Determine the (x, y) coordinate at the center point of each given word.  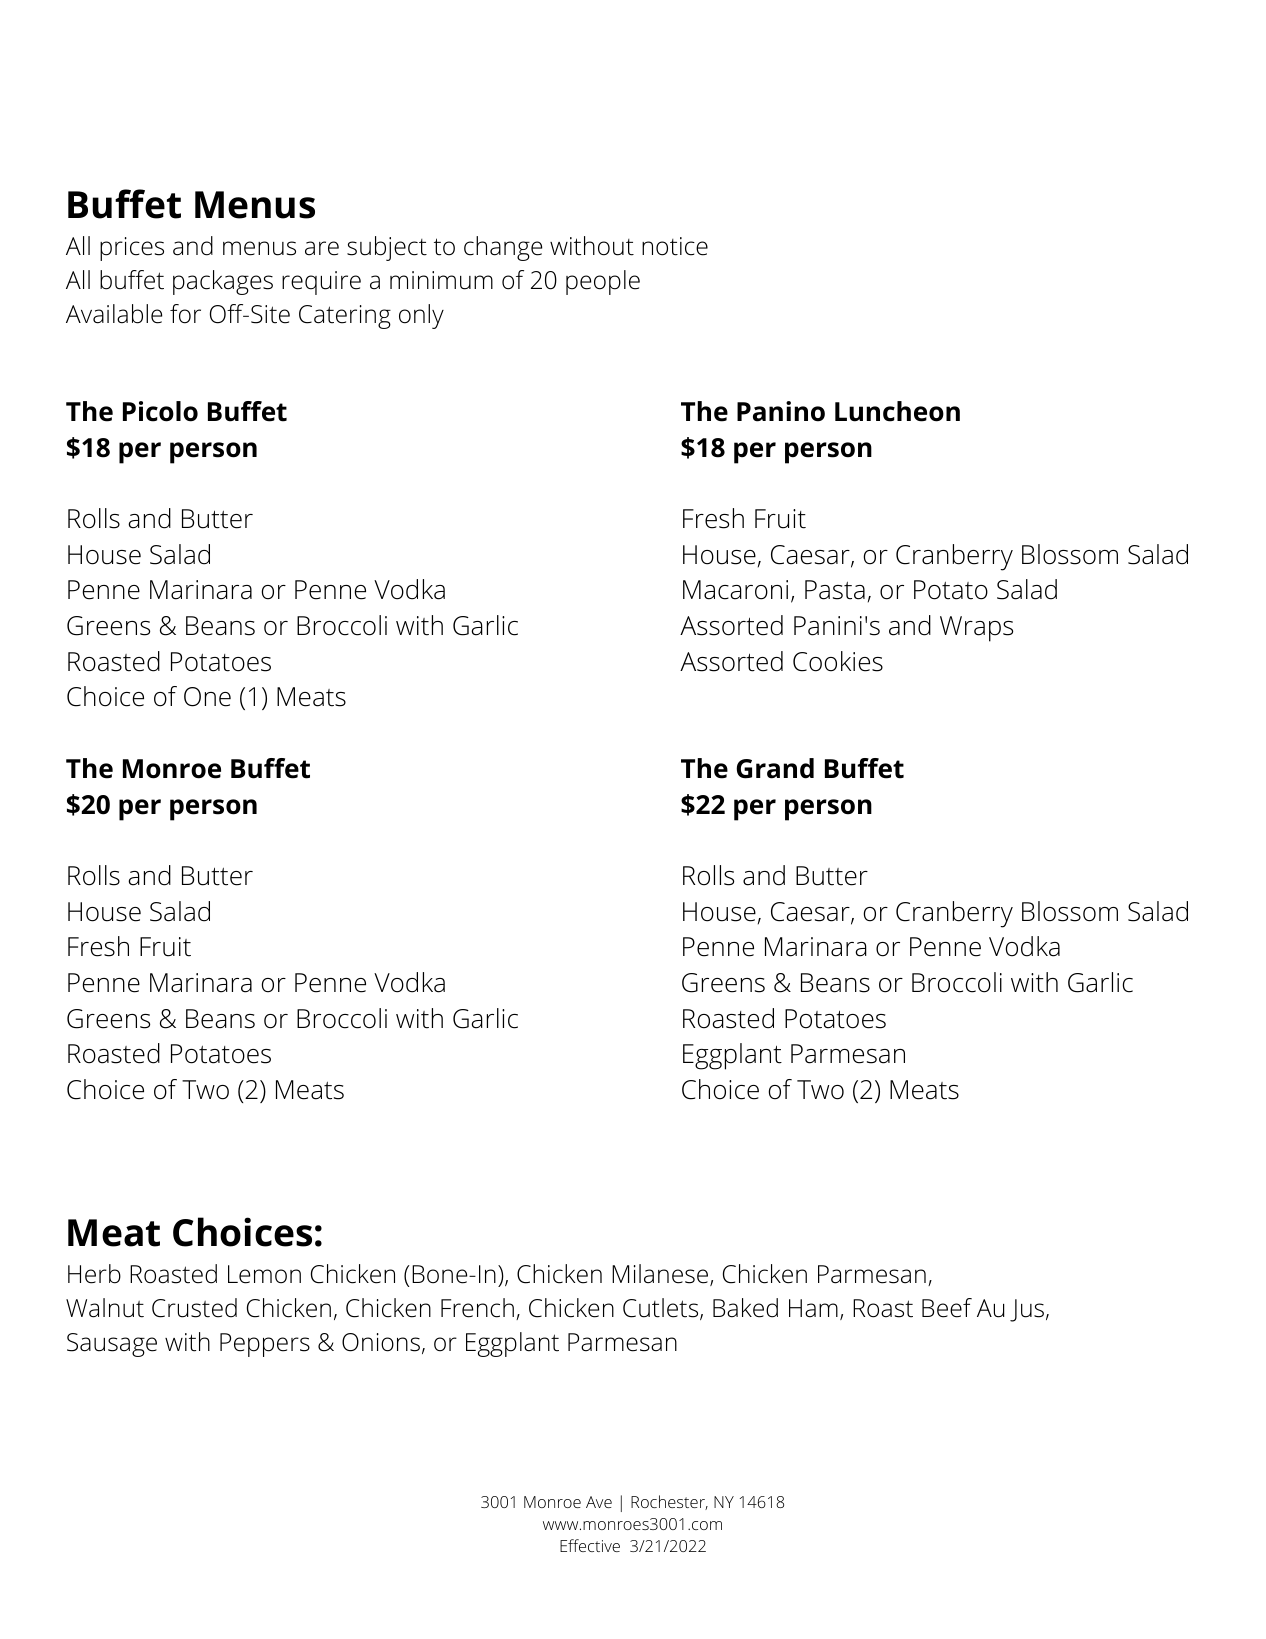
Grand (775, 768)
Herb (94, 1274)
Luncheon (897, 411)
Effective (590, 1545)
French (477, 1308)
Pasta (835, 590)
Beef (947, 1308)
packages (223, 282)
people (603, 282)
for (185, 314)
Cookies (838, 661)
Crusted (194, 1308)
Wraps (976, 629)
